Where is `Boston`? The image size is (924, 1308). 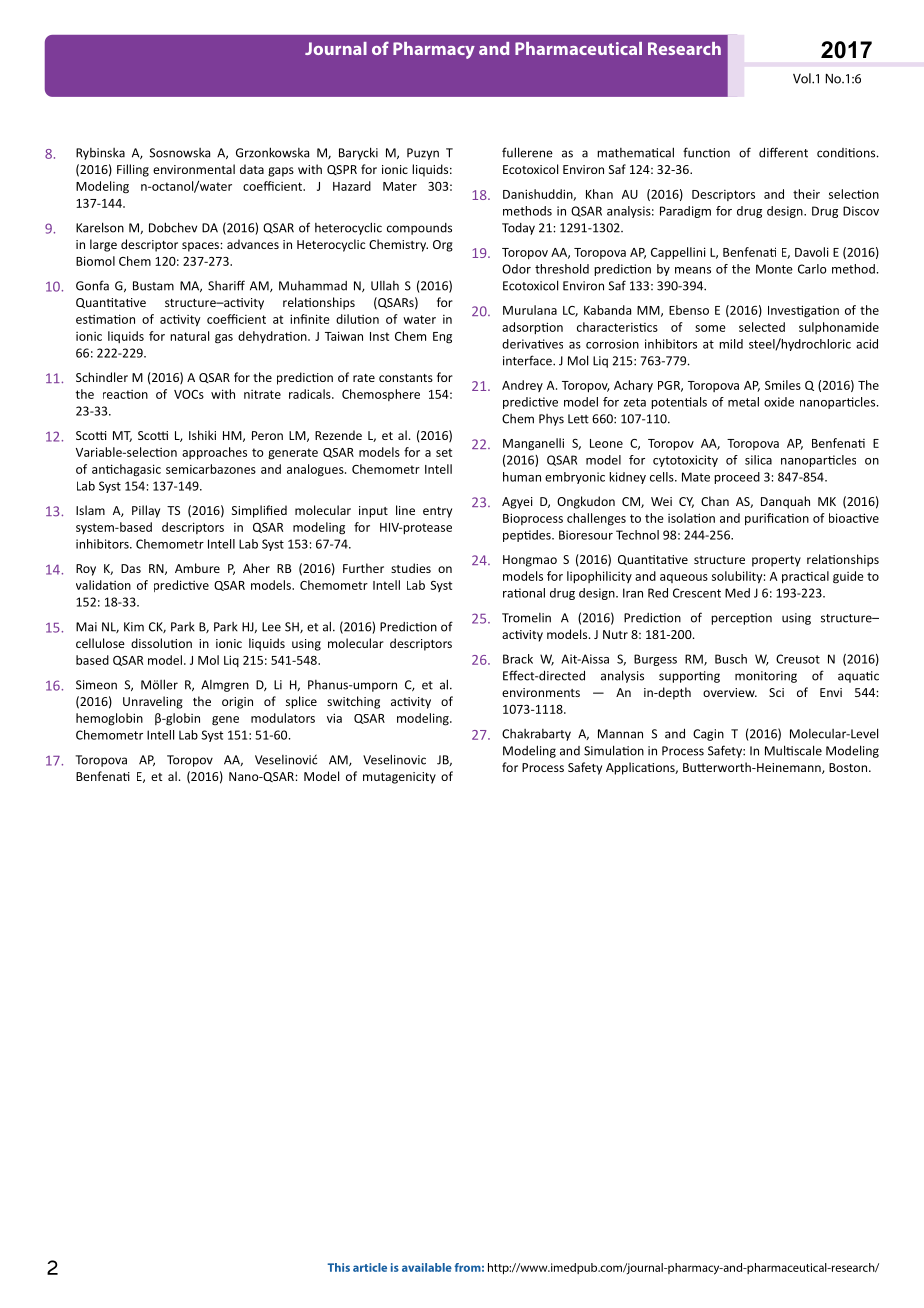
Boston is located at coordinates (848, 767).
